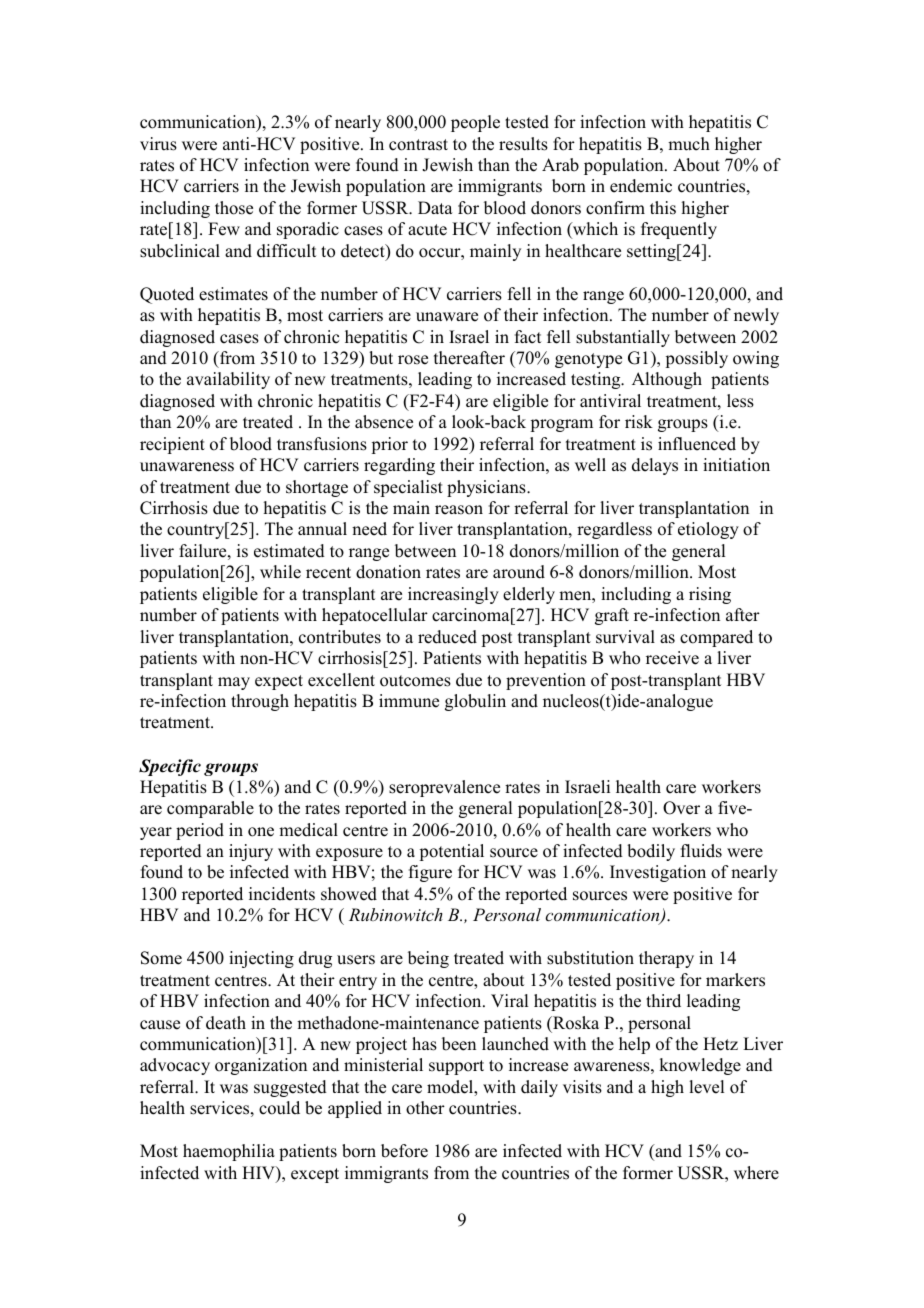 The width and height of the page is (924, 1308). Describe the element at coordinates (413, 360) in the page. I see `rose` at that location.
